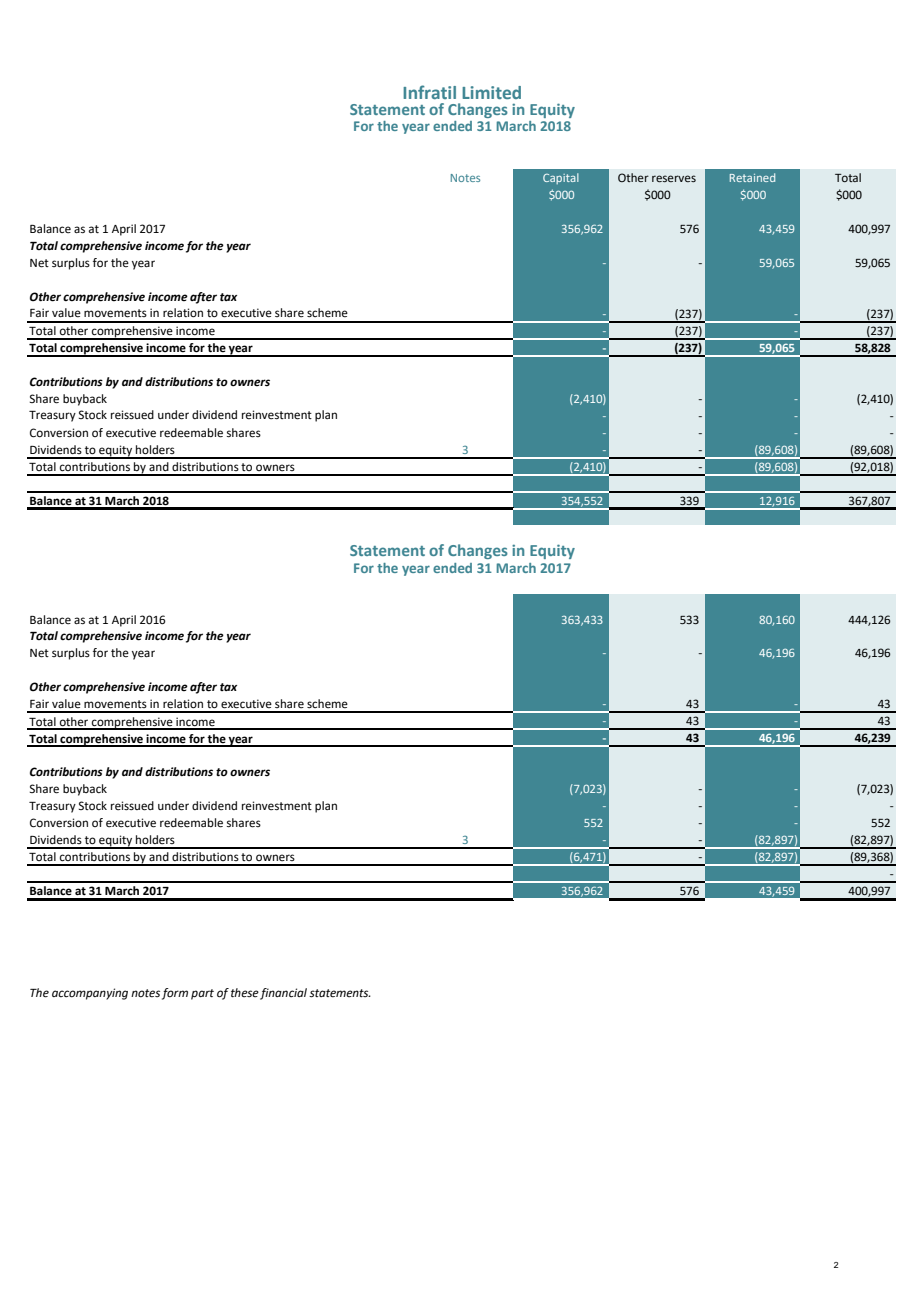 The height and width of the screenshot is (1308, 924). Describe the element at coordinates (491, 92) in the screenshot. I see `Limited` at that location.
